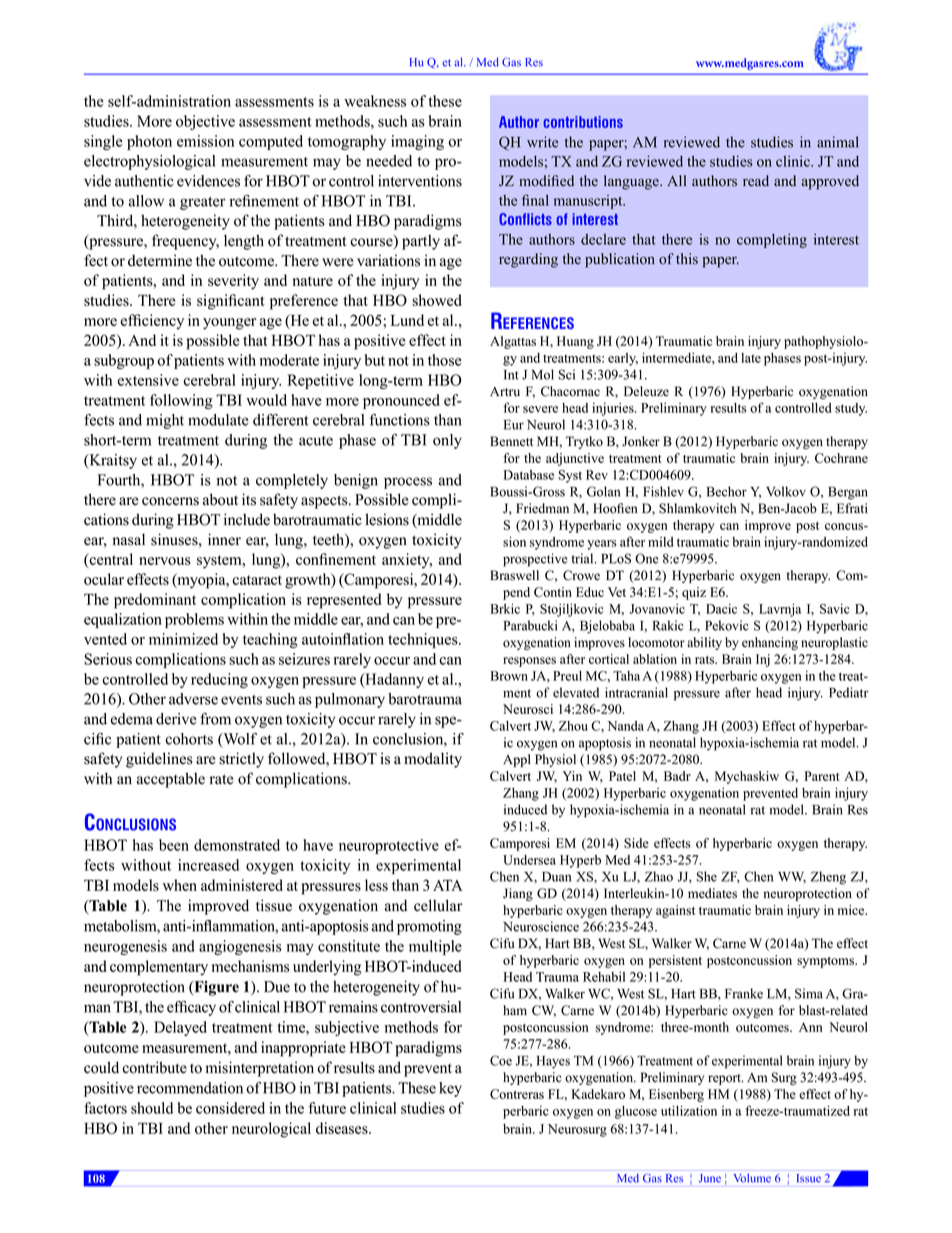 The width and height of the screenshot is (952, 1233). I want to click on read, so click(756, 181).
